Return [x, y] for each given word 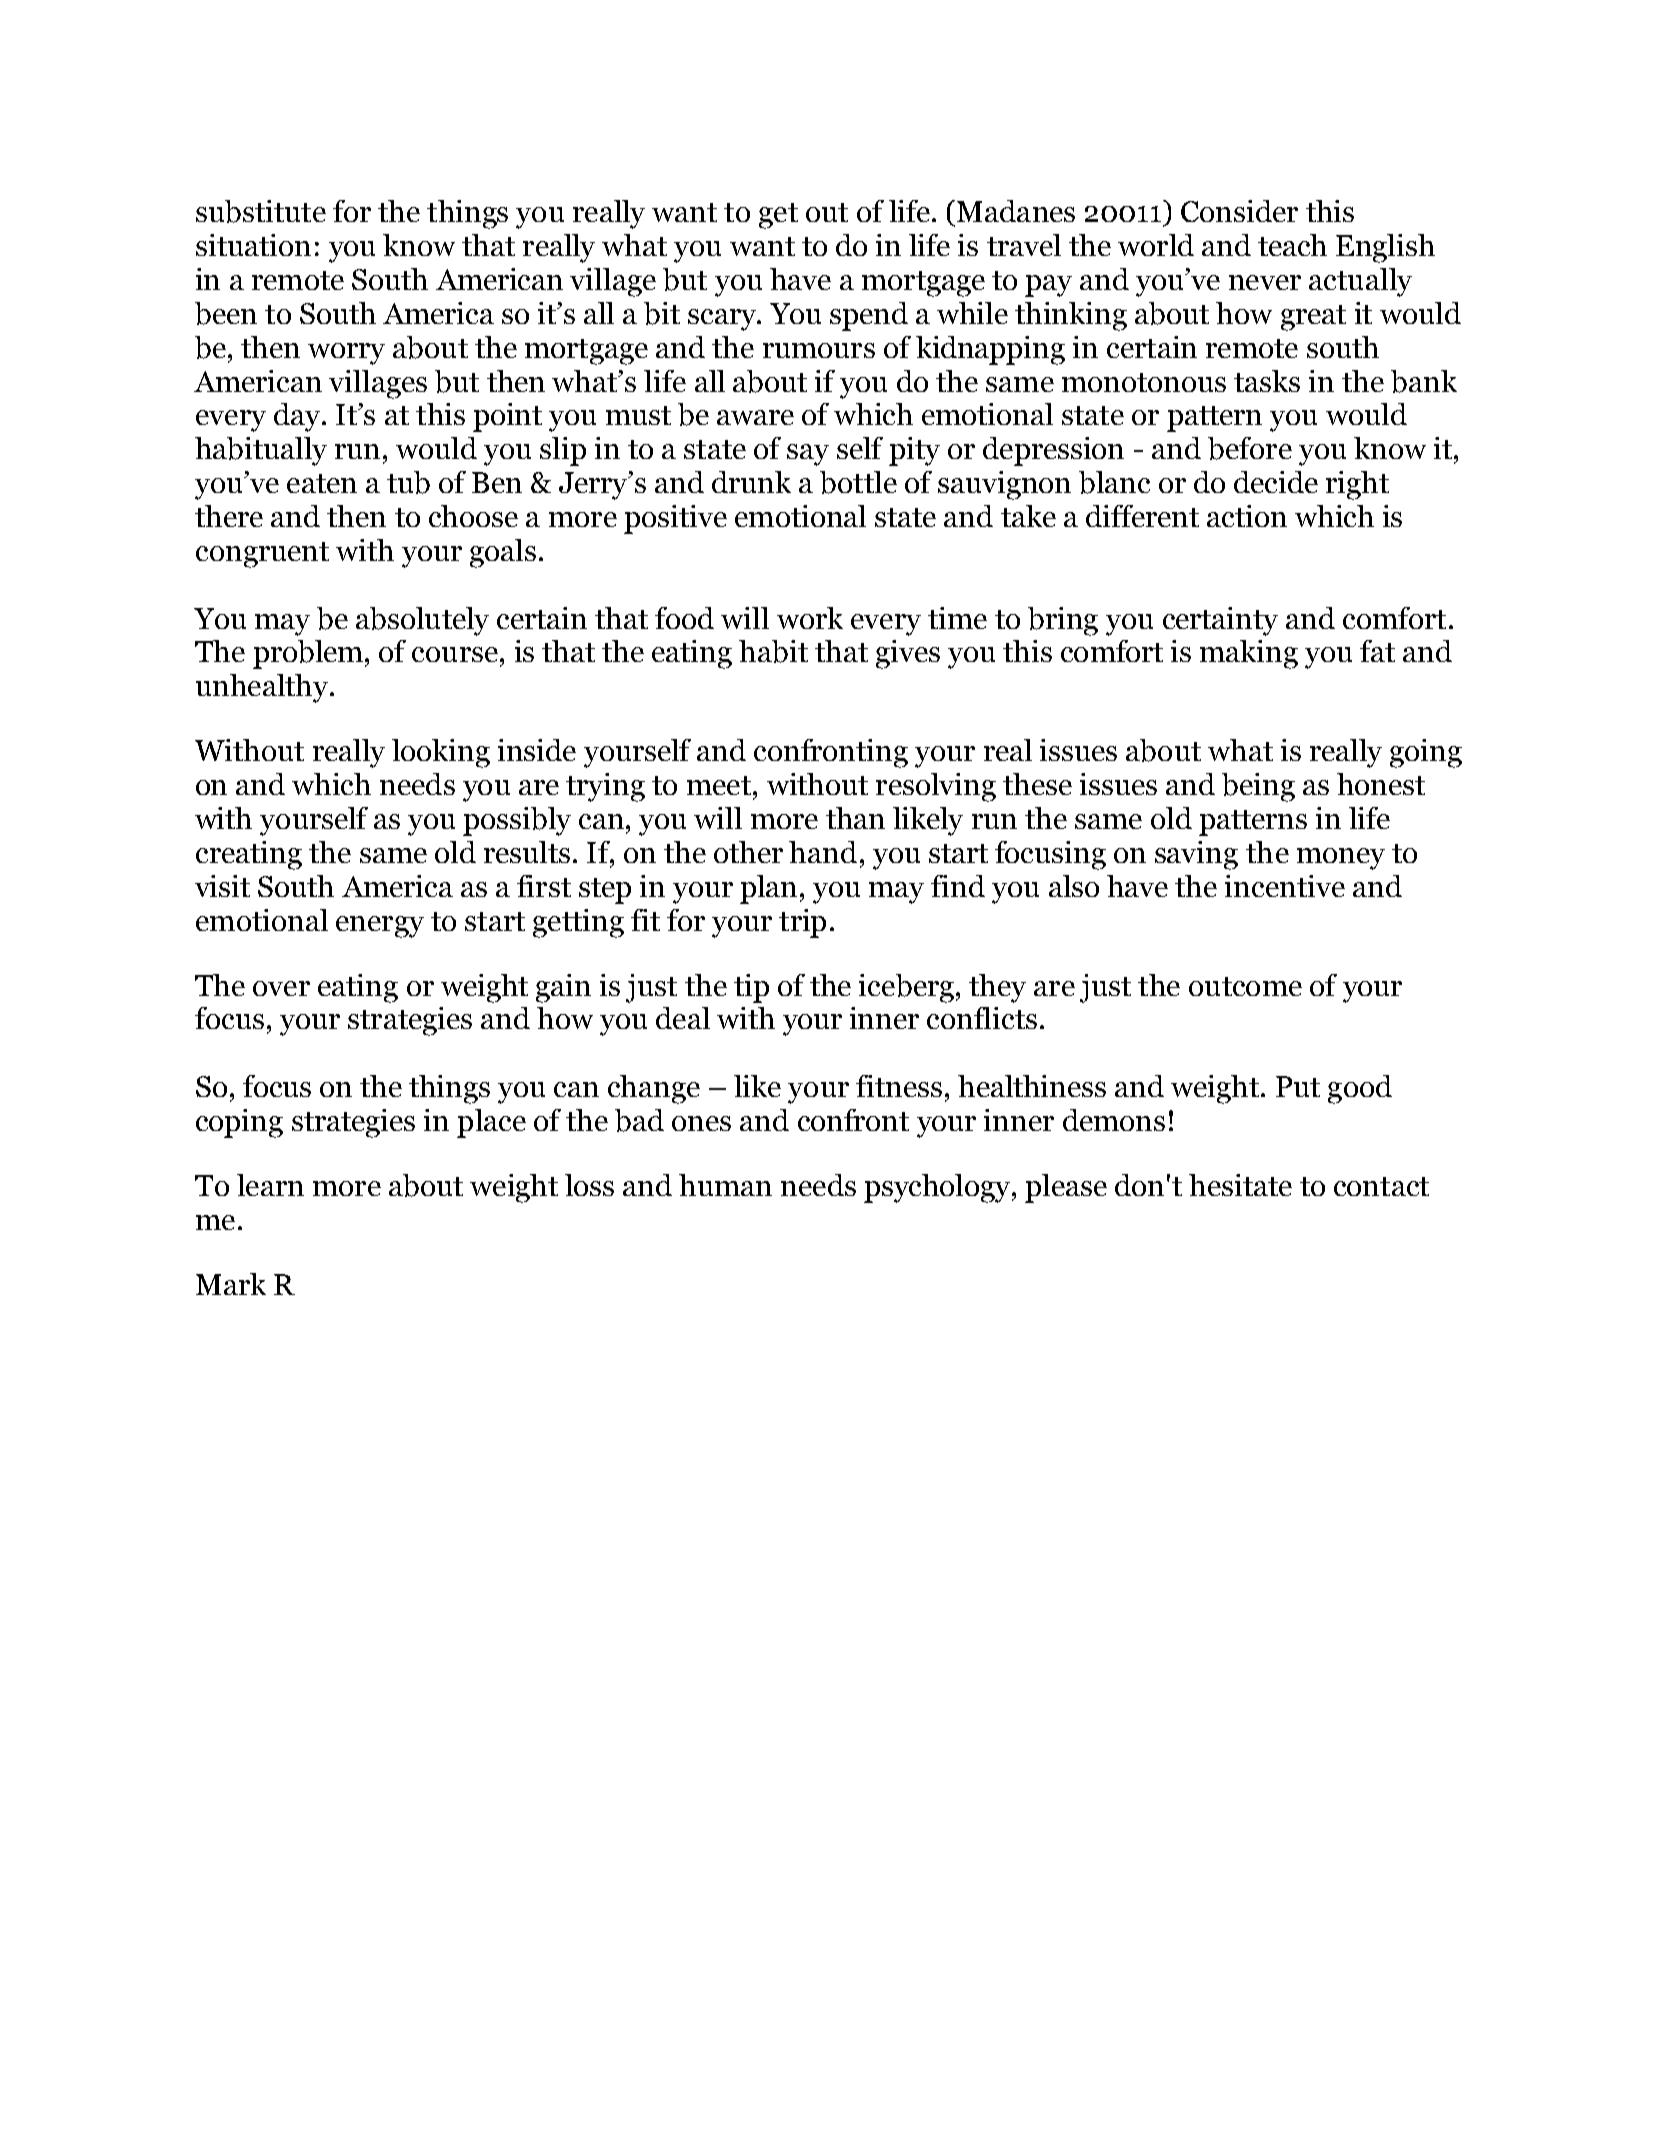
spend [869, 316]
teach [1292, 245]
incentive [1285, 886]
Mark [231, 1284]
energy [380, 927]
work [810, 618]
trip [802, 923]
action [1247, 516]
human [725, 1185]
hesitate [1240, 1185]
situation [253, 245]
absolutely [422, 621]
